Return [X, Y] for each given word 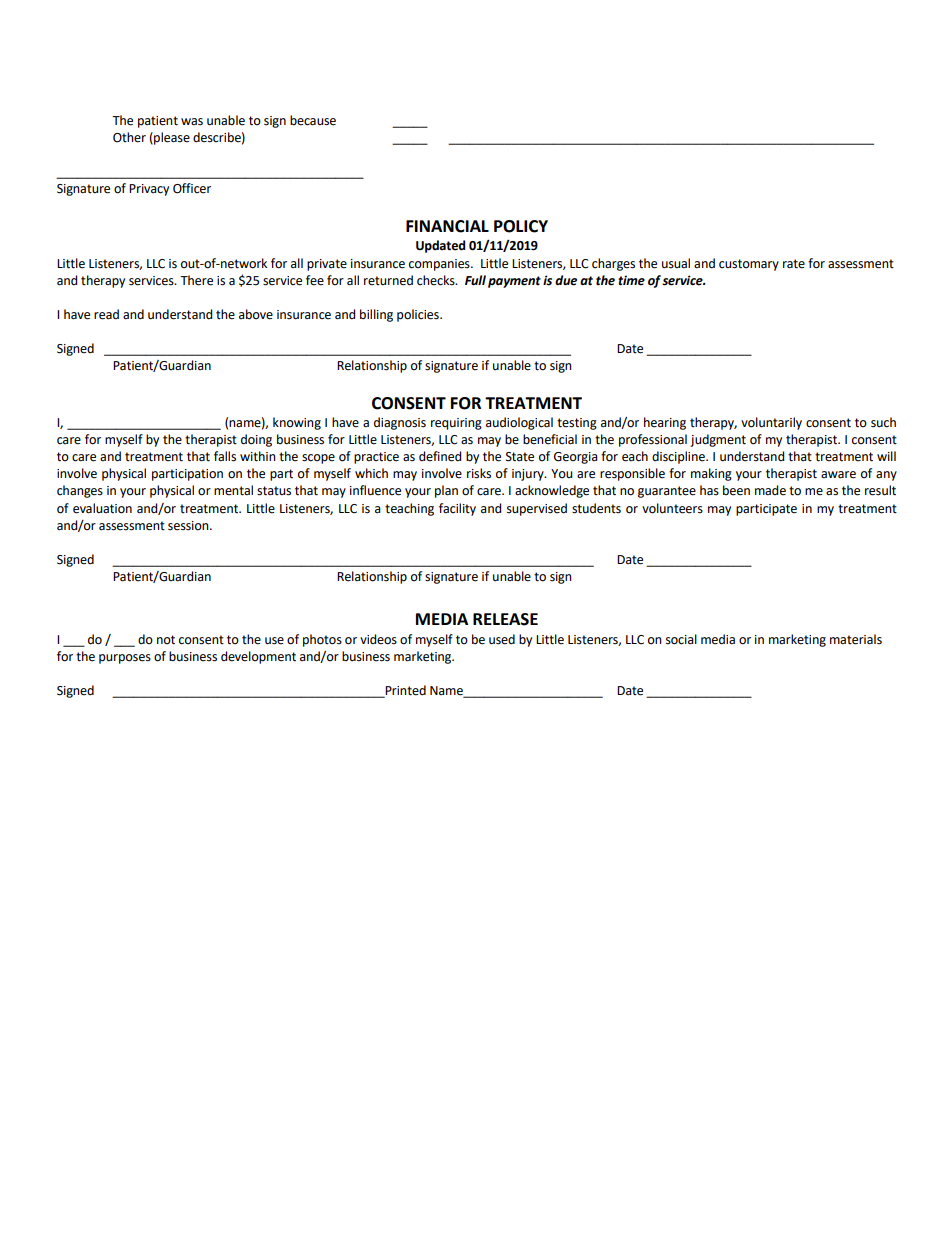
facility [457, 509]
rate [794, 264]
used [502, 639]
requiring [456, 424]
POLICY [521, 226]
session [189, 526]
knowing [297, 423]
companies [440, 265]
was [192, 122]
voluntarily [771, 423]
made [770, 490]
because [313, 120]
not [166, 640]
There [196, 280]
